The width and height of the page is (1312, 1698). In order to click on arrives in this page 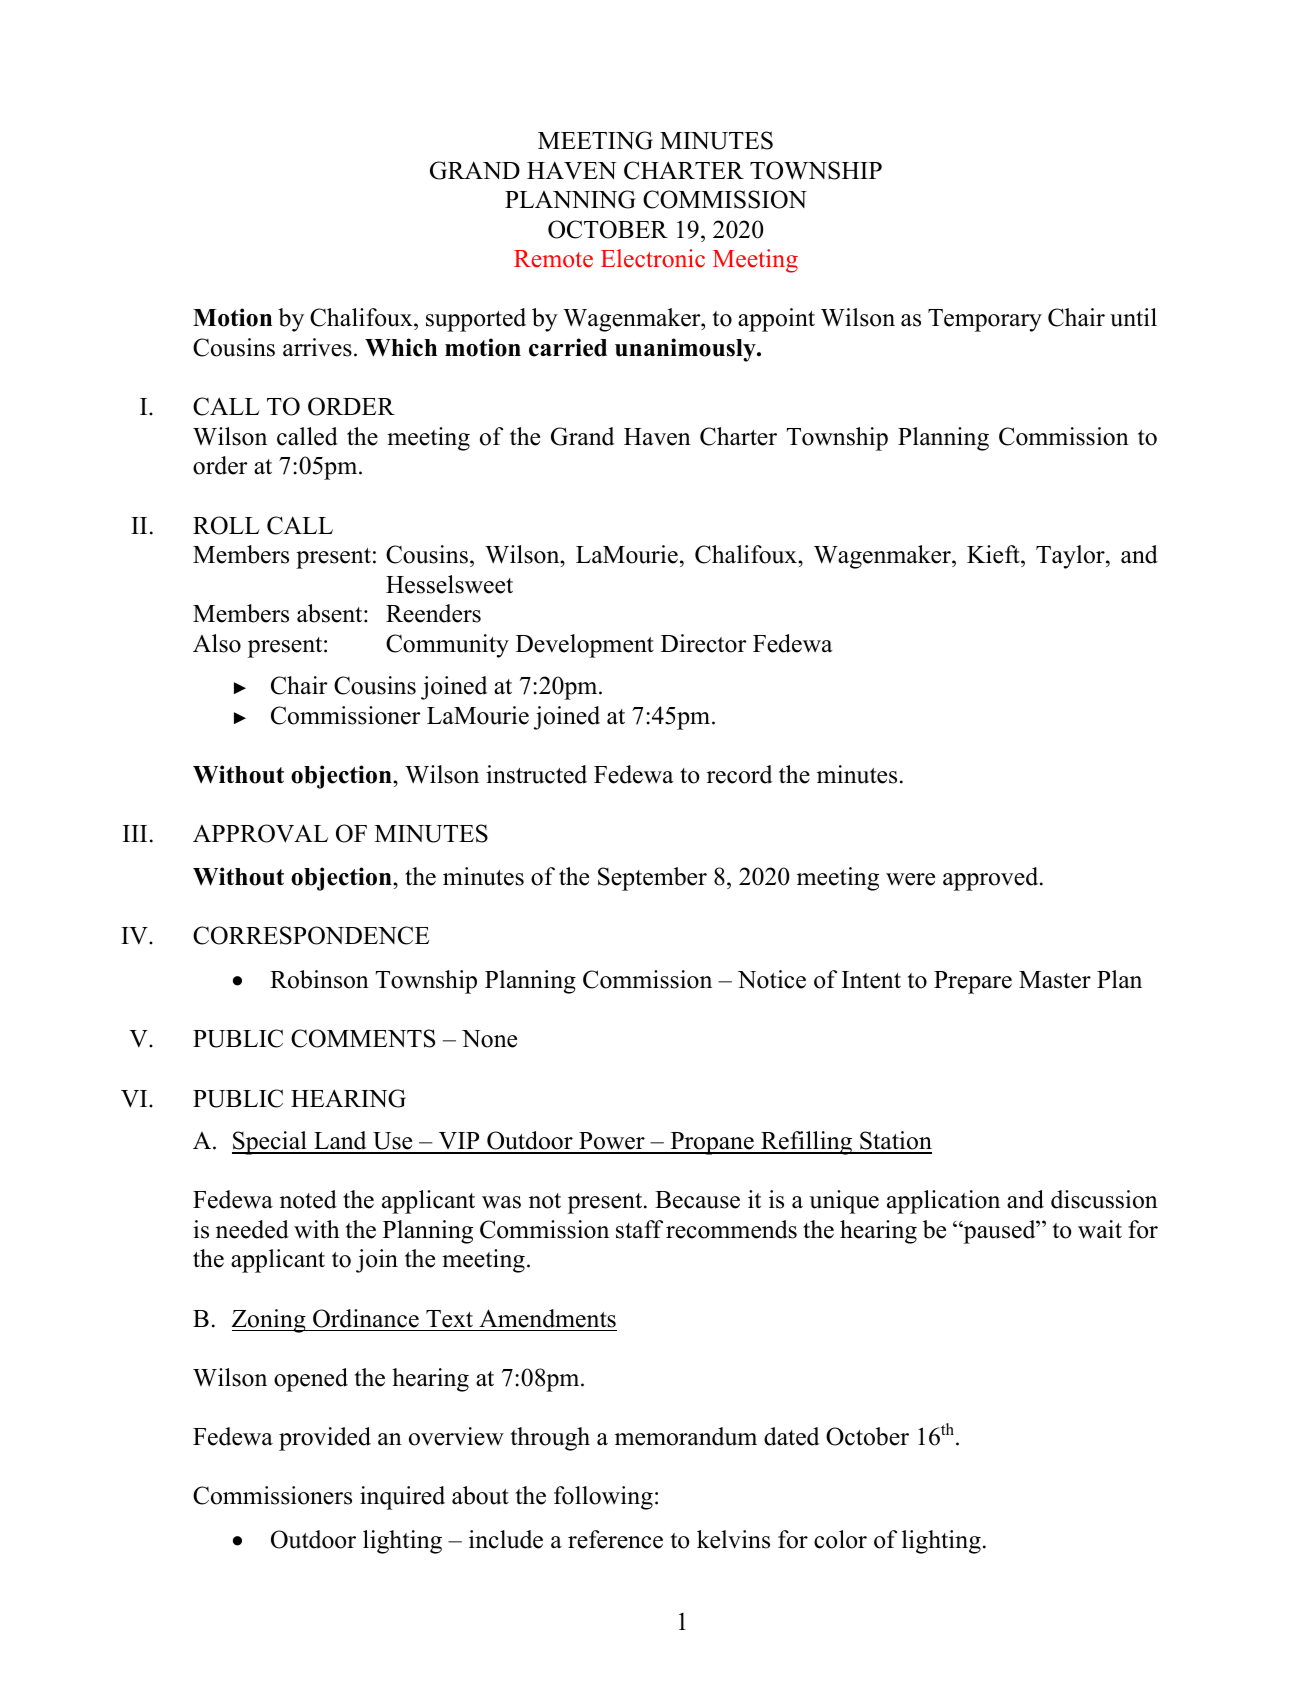, I will do `click(317, 347)`.
